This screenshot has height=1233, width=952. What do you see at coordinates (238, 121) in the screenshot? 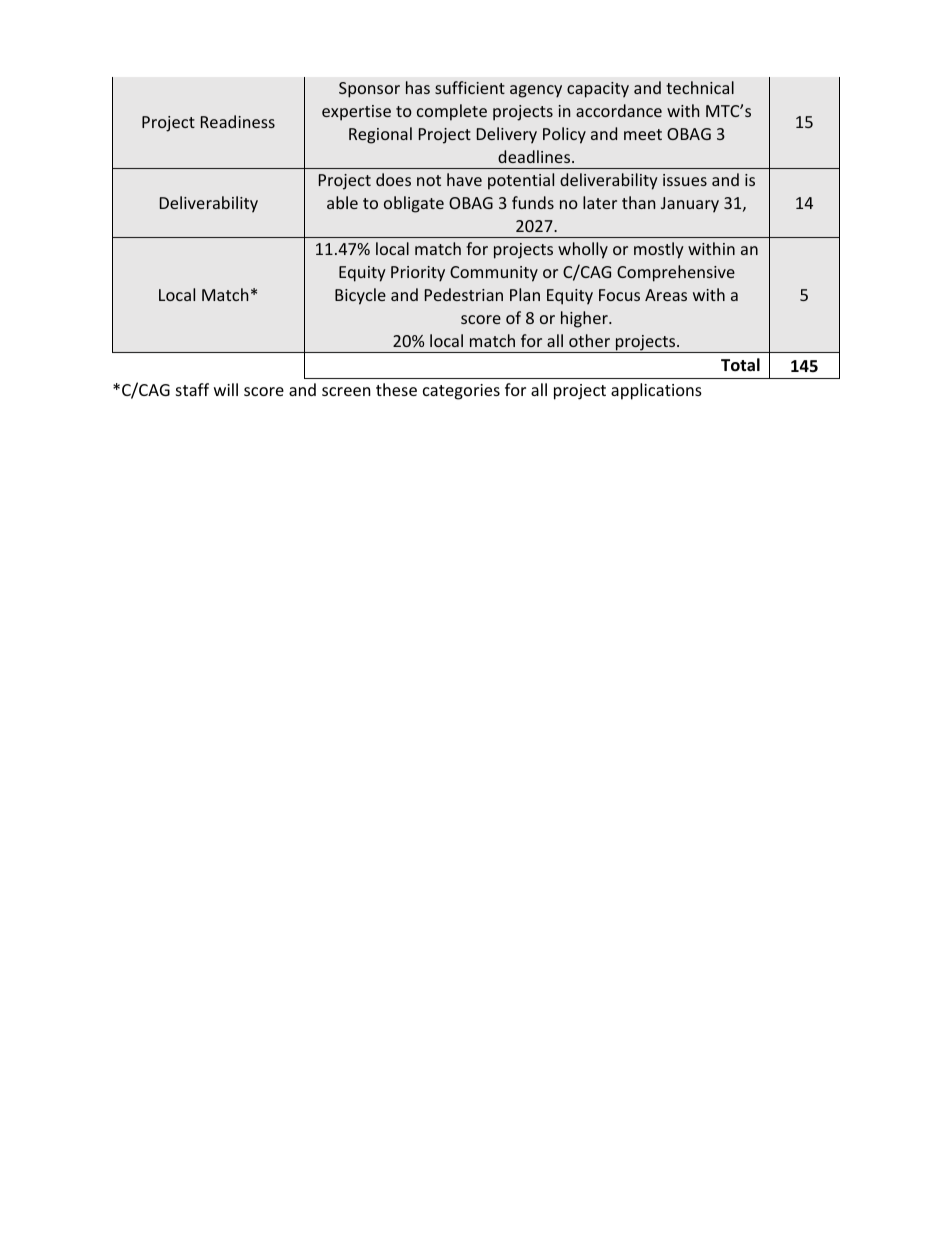
I see `Readiness` at bounding box center [238, 121].
